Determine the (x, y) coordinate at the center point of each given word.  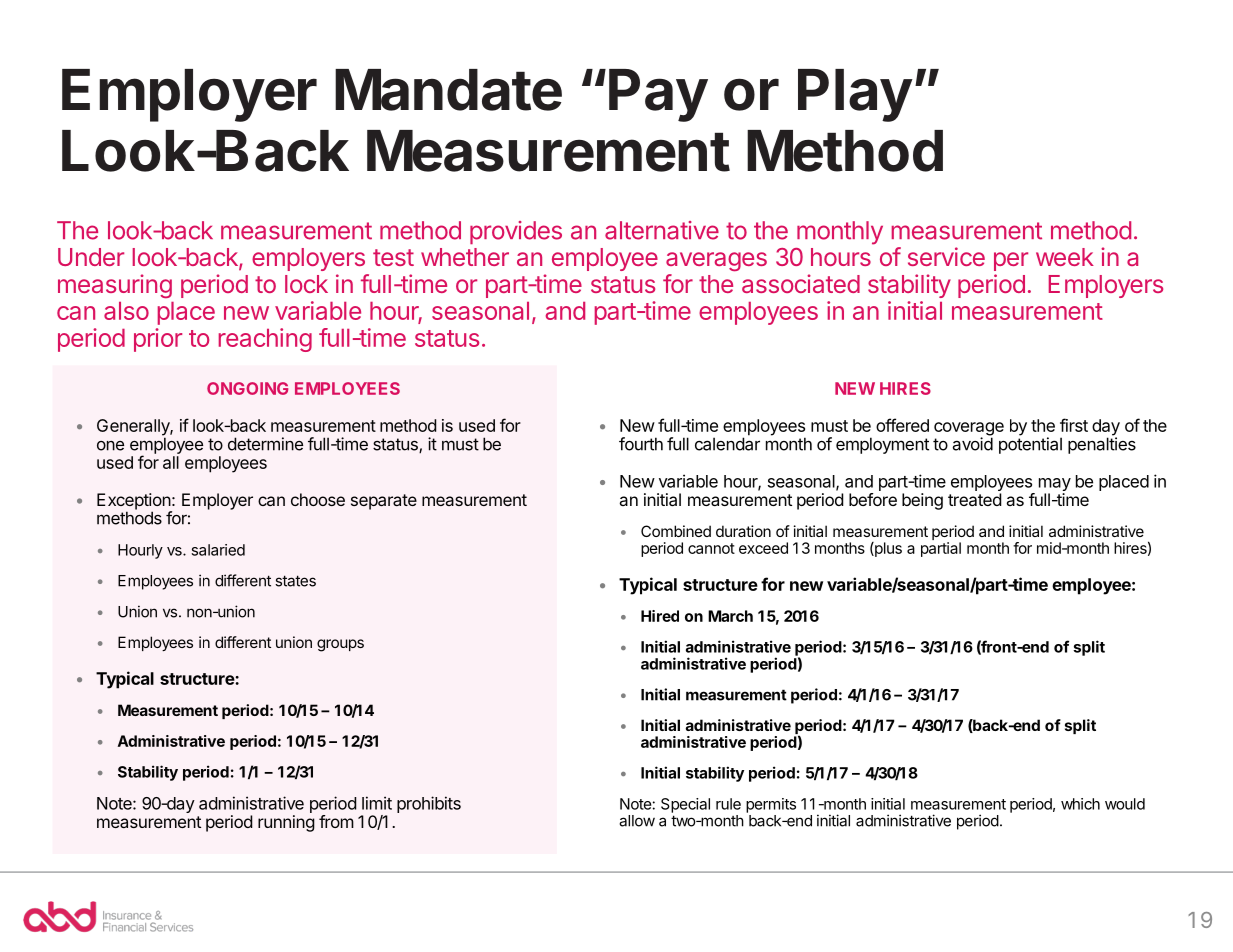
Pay (658, 95)
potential (1030, 444)
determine (265, 444)
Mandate (448, 90)
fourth (641, 444)
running (286, 823)
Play (855, 95)
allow (637, 821)
